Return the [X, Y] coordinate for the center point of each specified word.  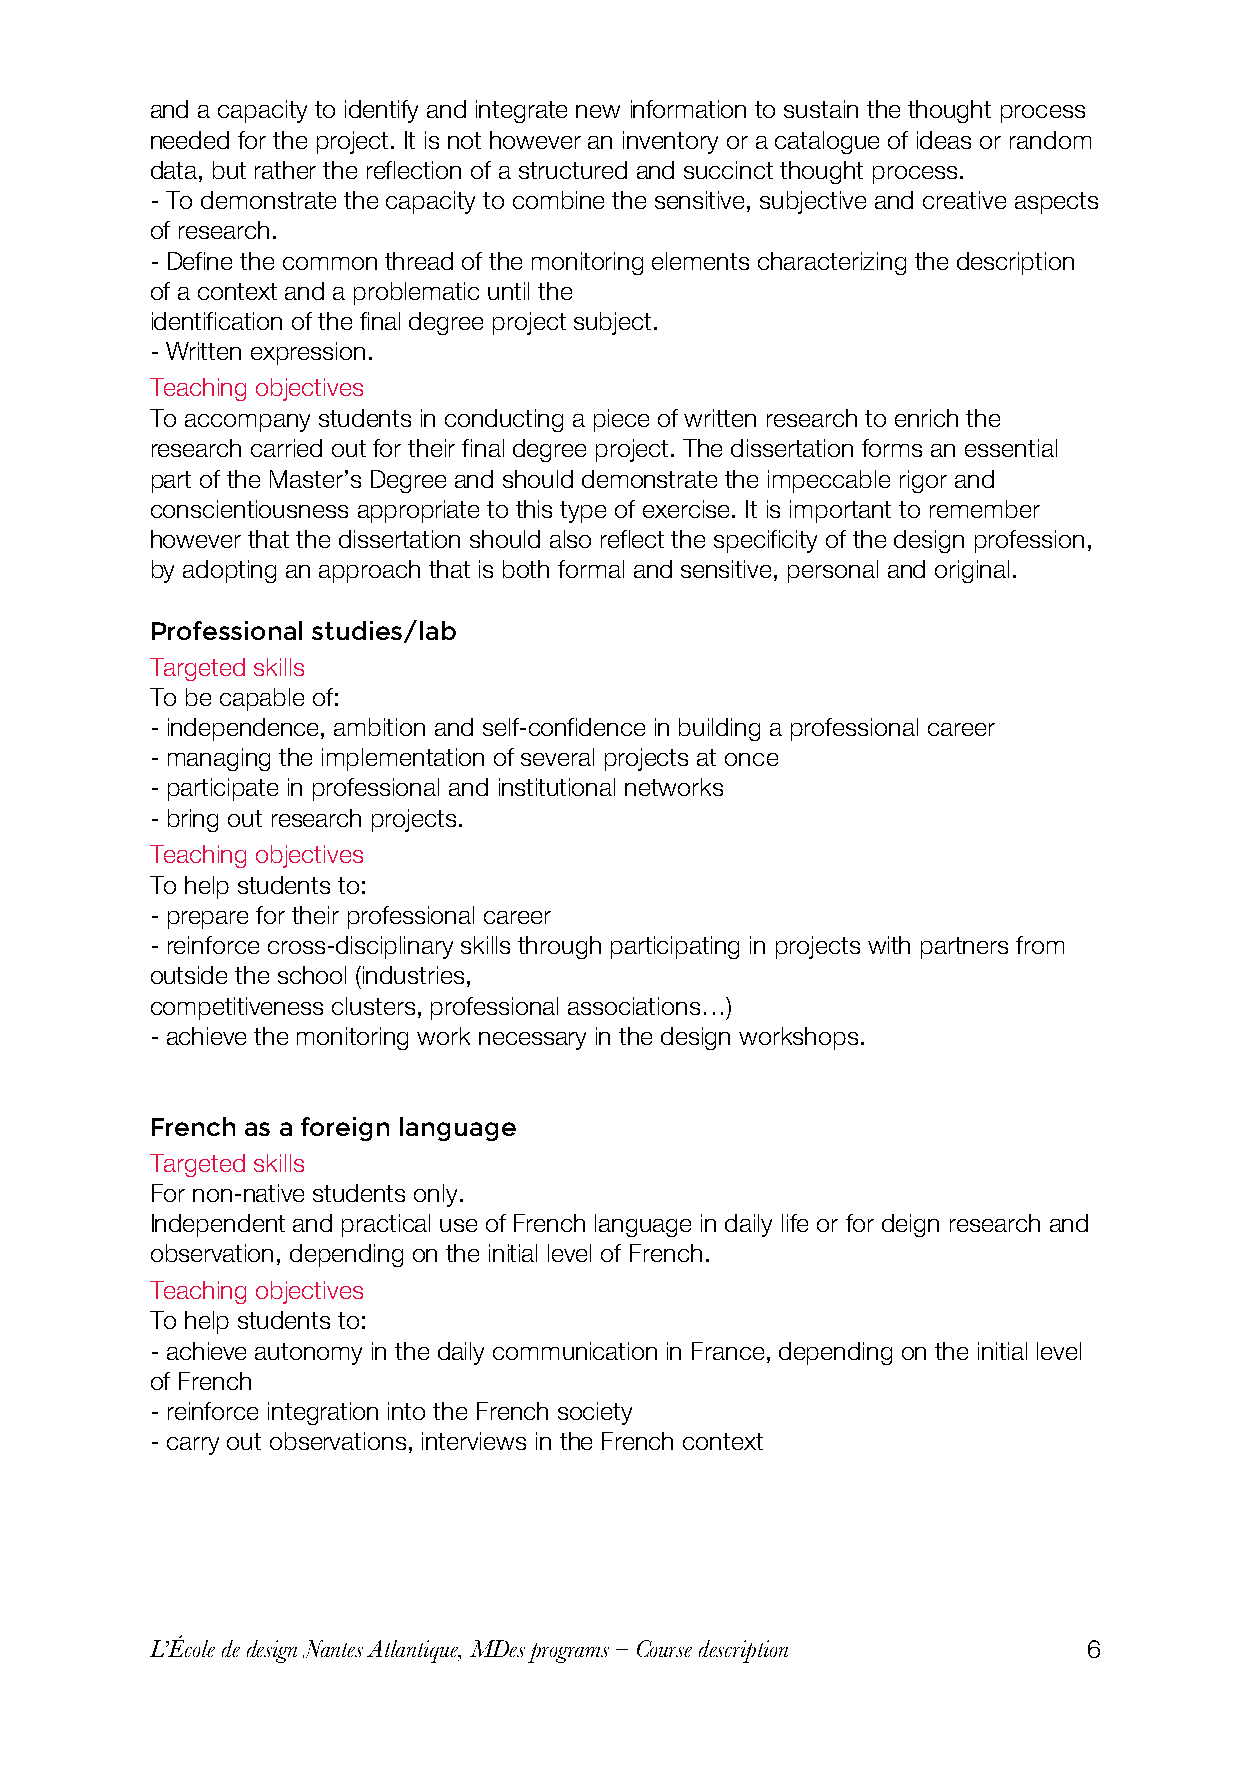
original [972, 571]
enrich [926, 418]
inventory [670, 142]
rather [285, 170]
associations [634, 1006]
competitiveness [237, 1008]
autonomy [308, 1354]
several [557, 757]
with [889, 945]
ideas [944, 140]
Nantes [333, 1649]
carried [286, 448]
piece [621, 420]
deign [910, 1225]
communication [575, 1351]
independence [245, 729]
